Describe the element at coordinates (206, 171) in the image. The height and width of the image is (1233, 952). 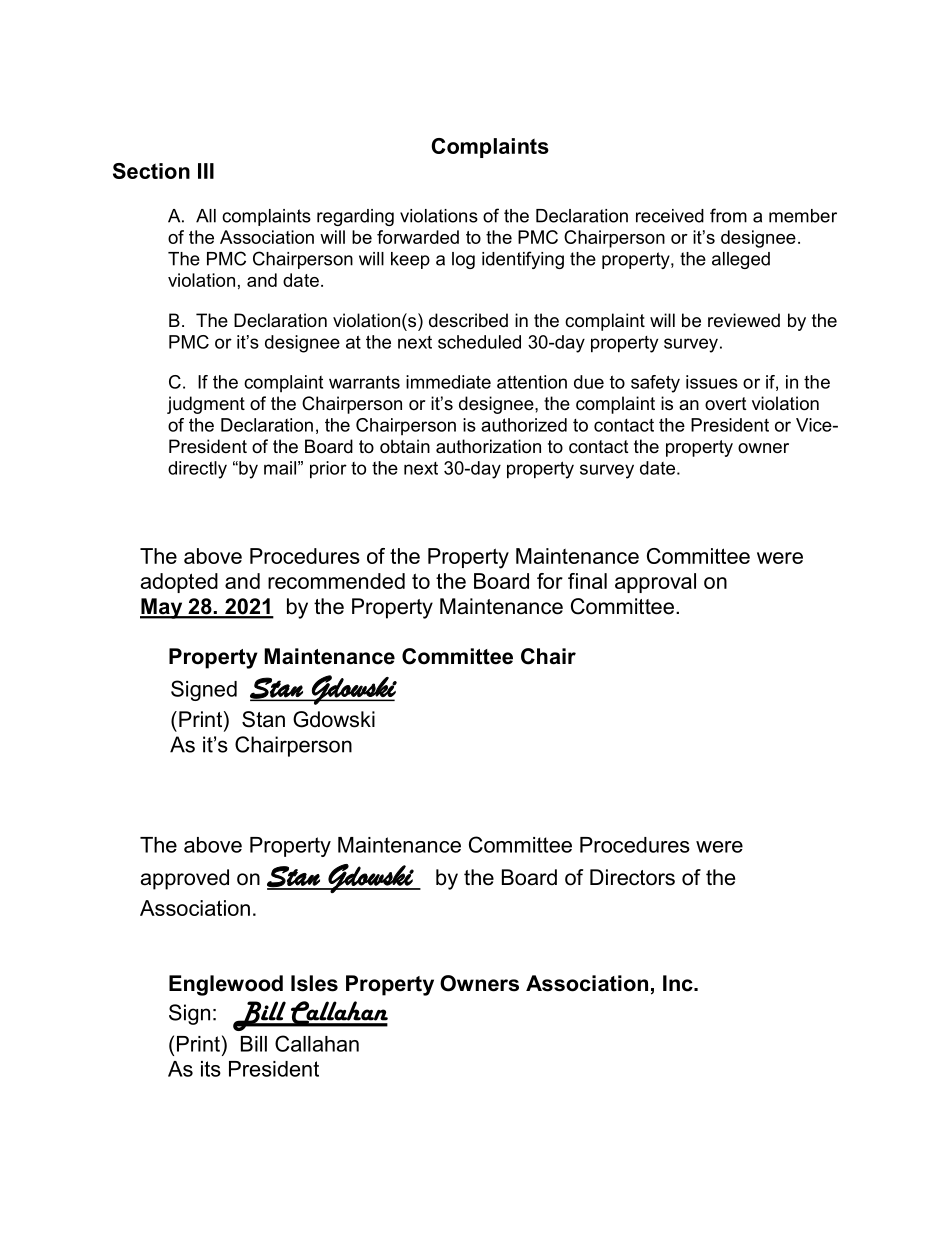
I see `III` at that location.
